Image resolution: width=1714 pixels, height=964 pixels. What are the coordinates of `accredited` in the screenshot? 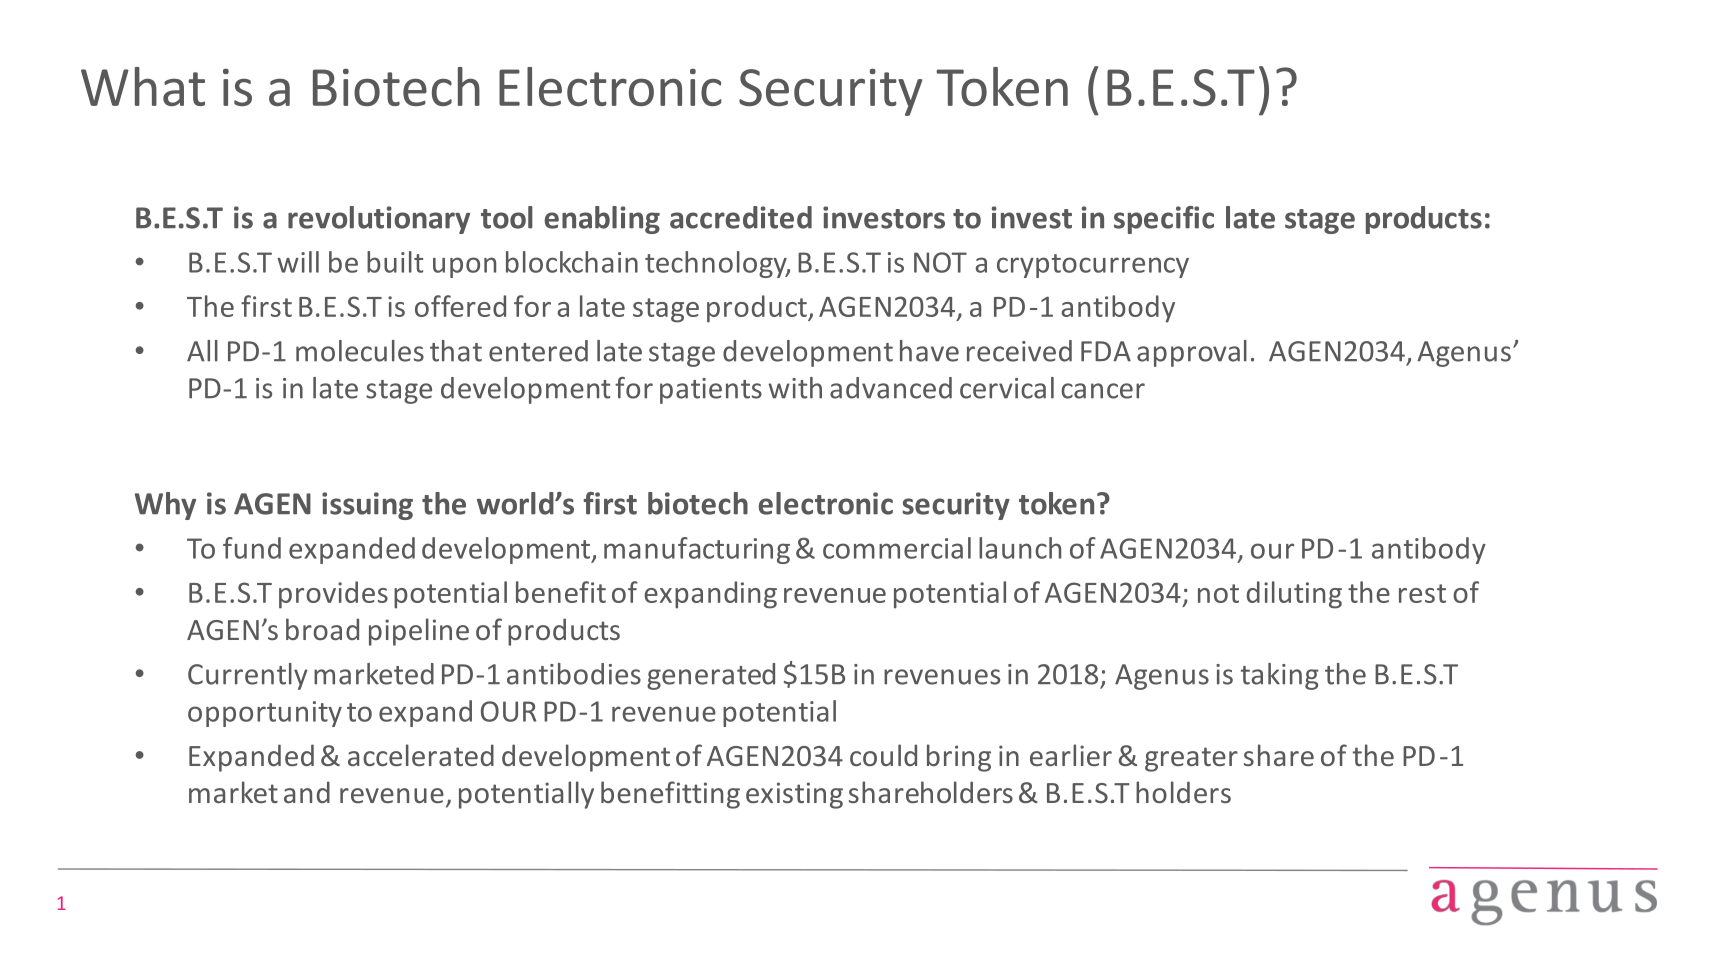 It's located at (741, 217).
